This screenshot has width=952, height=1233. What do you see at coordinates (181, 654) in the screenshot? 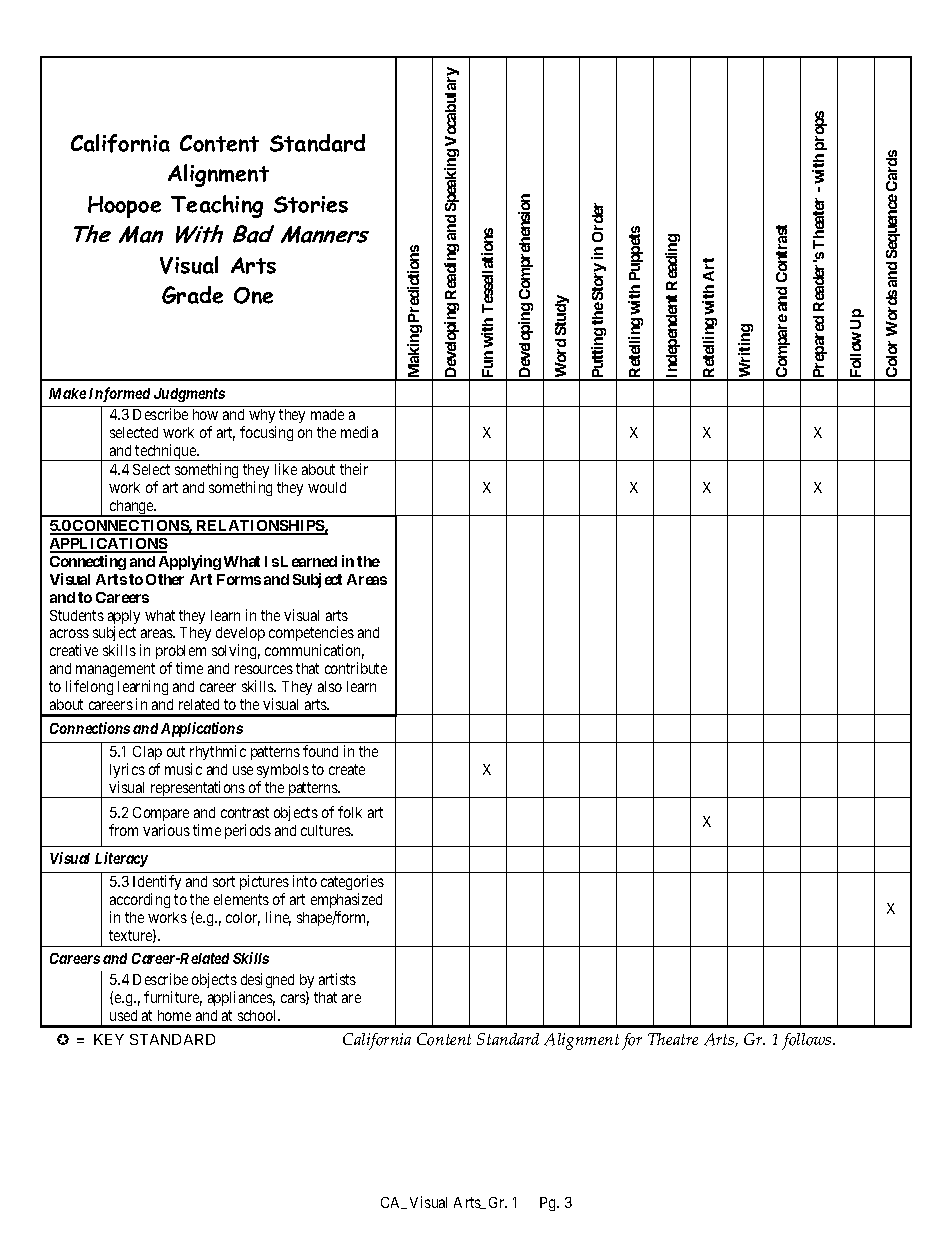
I see `problem` at bounding box center [181, 654].
